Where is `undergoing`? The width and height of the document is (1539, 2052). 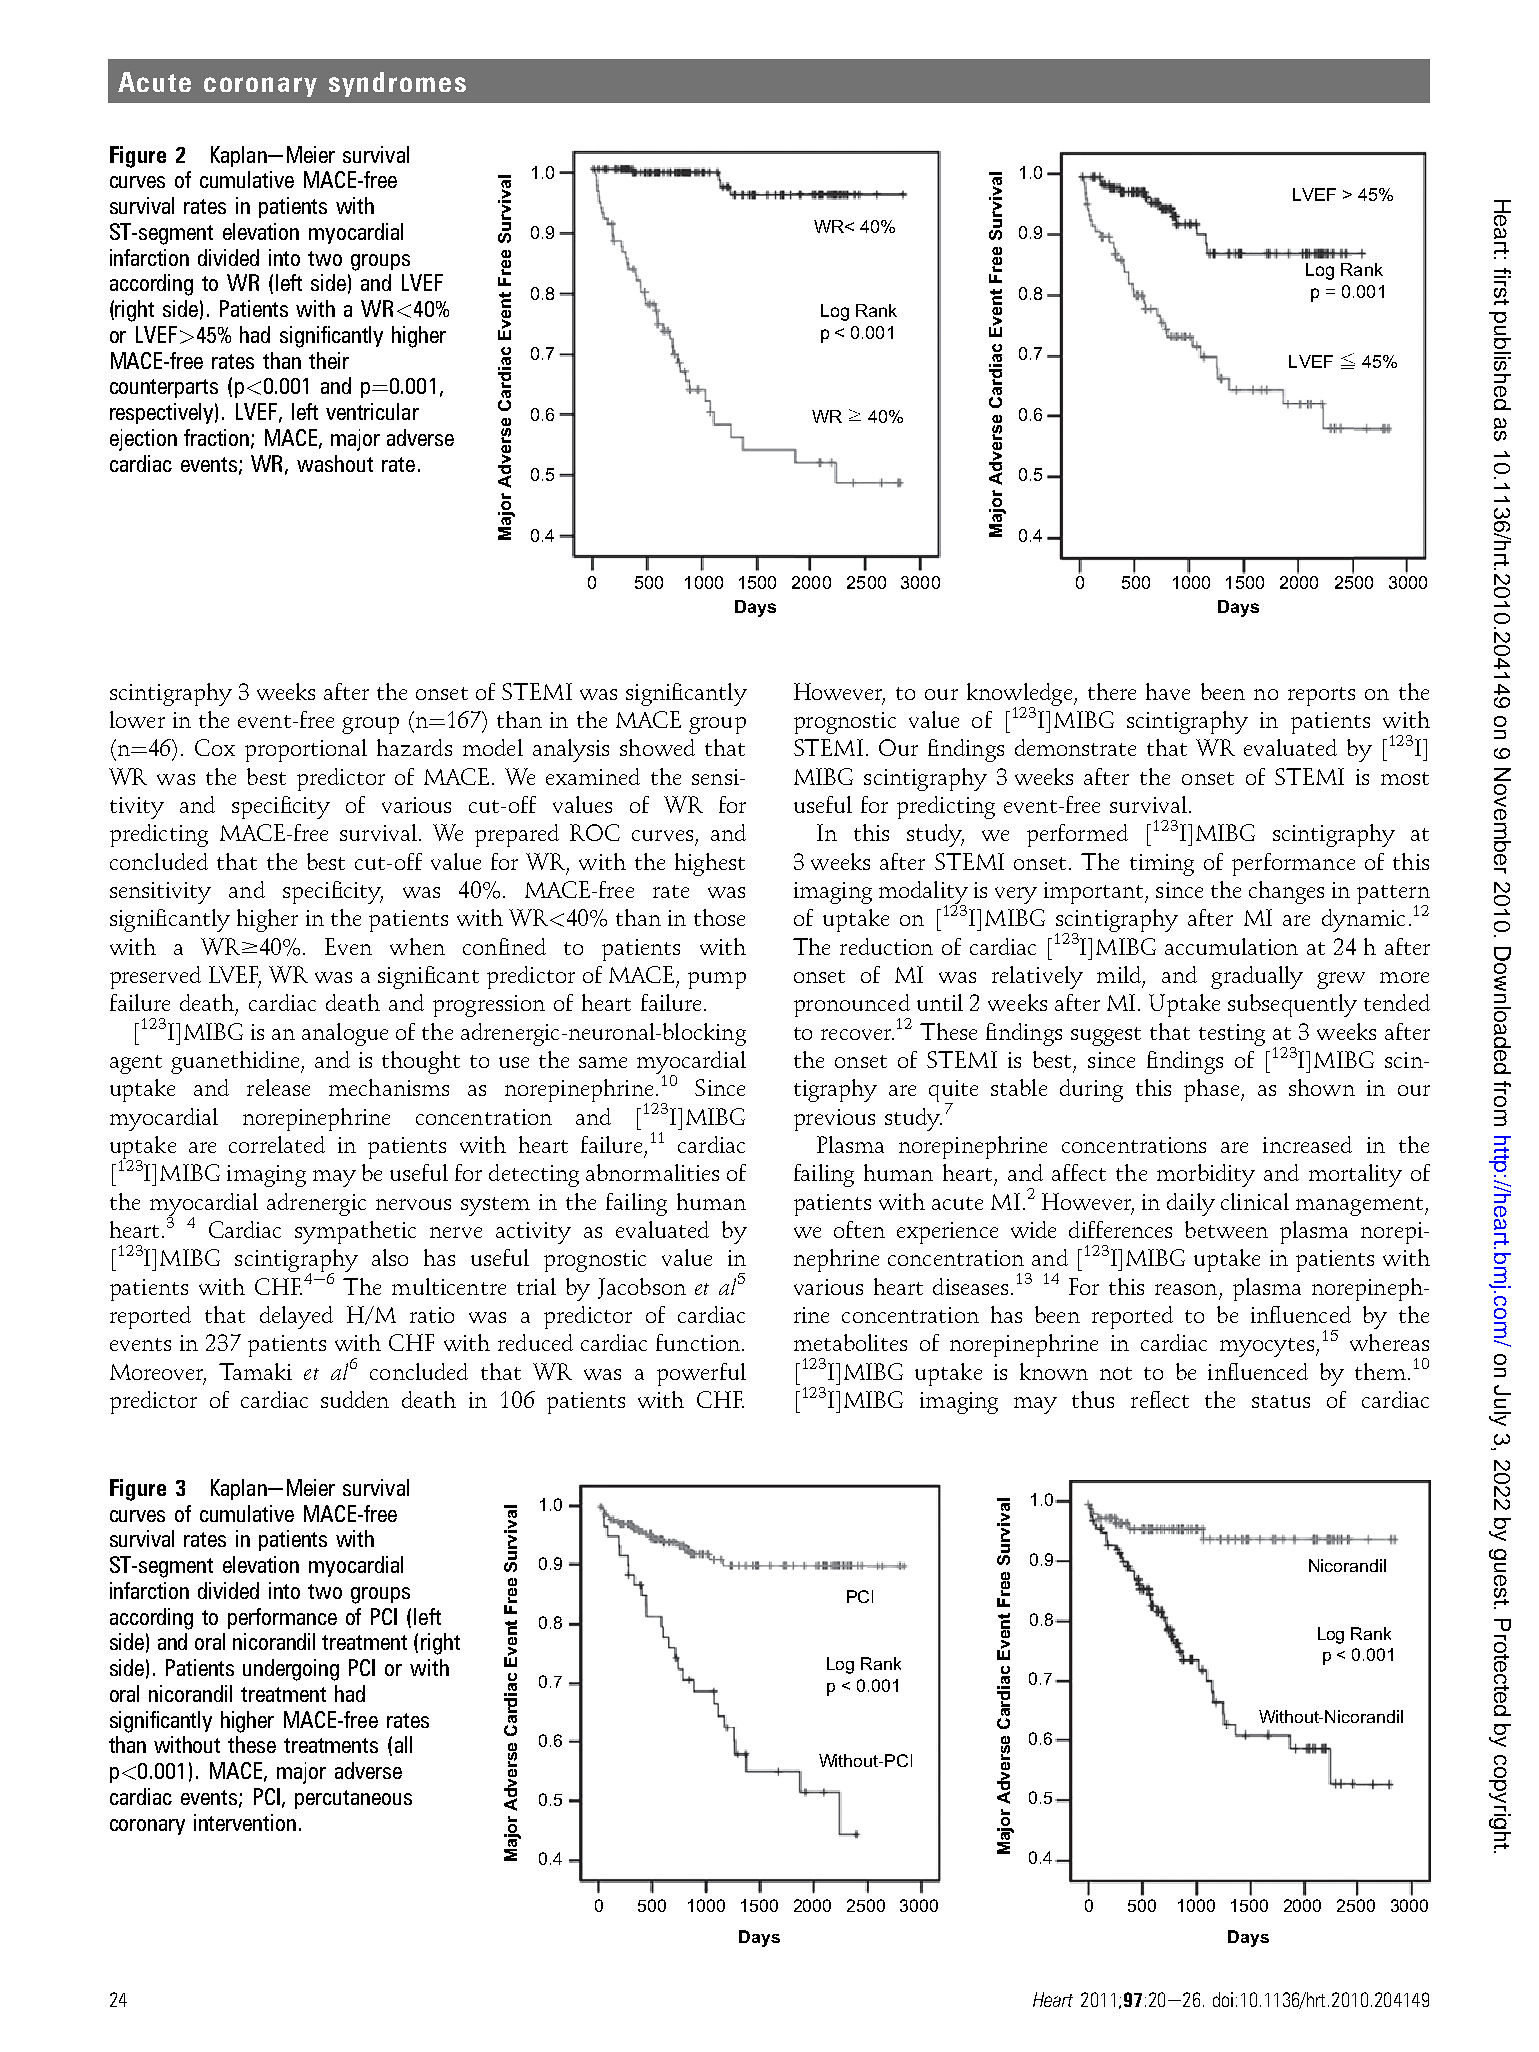
undergoing is located at coordinates (291, 1670).
